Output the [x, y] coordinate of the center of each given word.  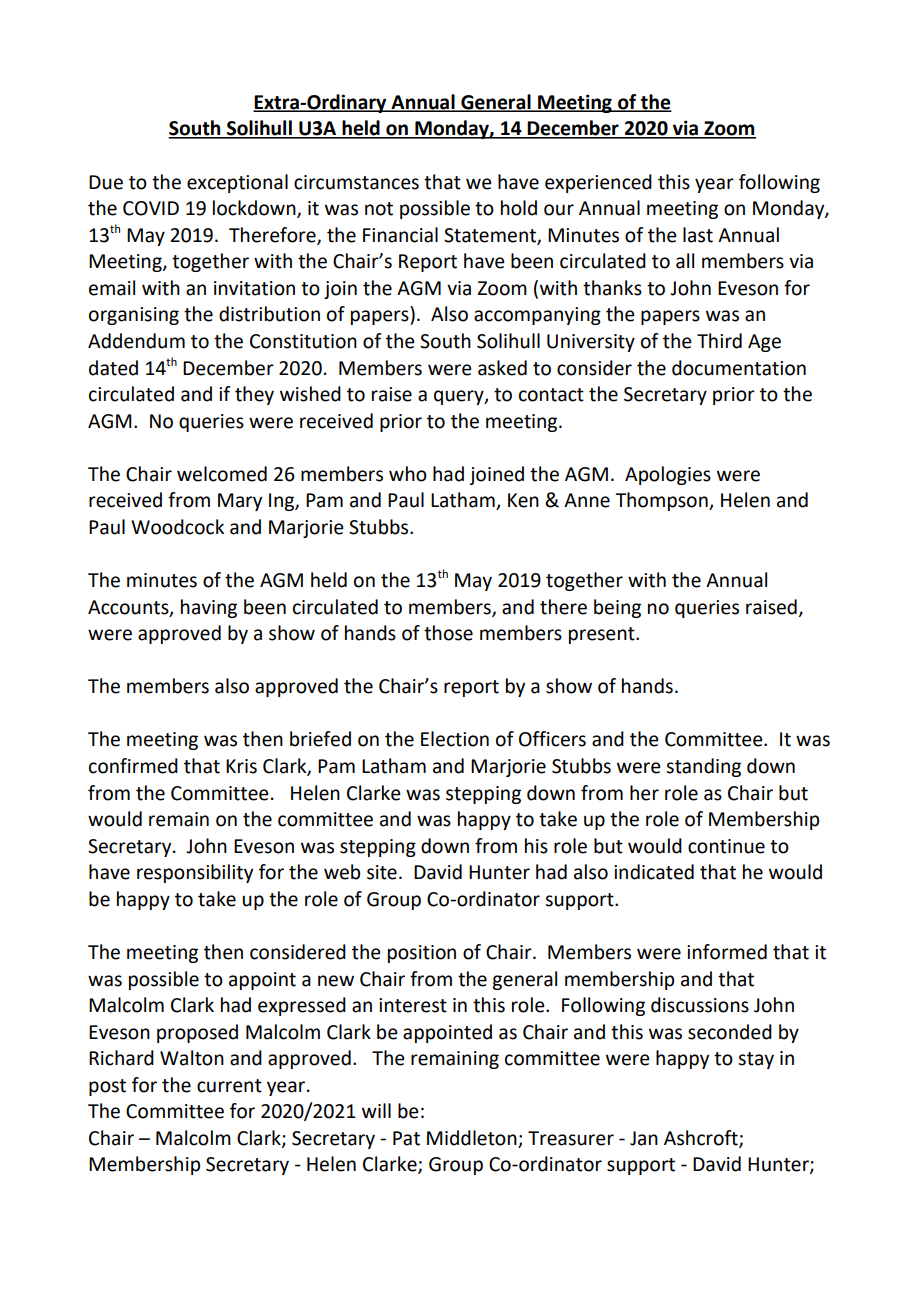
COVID [151, 208]
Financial [400, 235]
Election [455, 739]
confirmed [133, 766]
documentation [739, 368]
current [229, 1086]
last [698, 235]
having [209, 608]
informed [727, 952]
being [617, 608]
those [448, 633]
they [254, 395]
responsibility [195, 873]
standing [703, 767]
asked [502, 368]
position [422, 954]
